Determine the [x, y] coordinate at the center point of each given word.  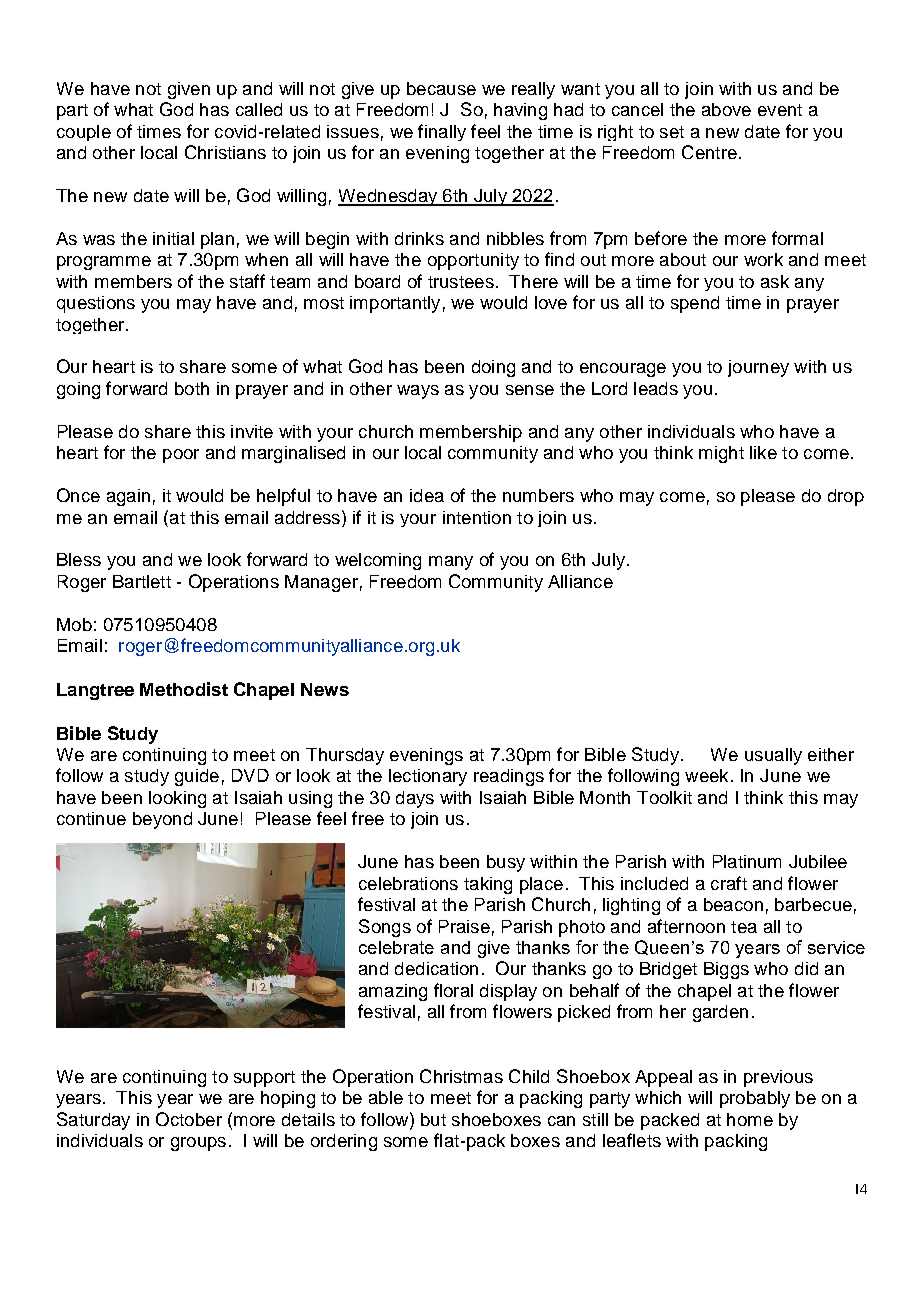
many [451, 563]
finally [442, 132]
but [433, 1119]
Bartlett [142, 581]
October [189, 1119]
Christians [225, 152]
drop [846, 497]
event [780, 110]
